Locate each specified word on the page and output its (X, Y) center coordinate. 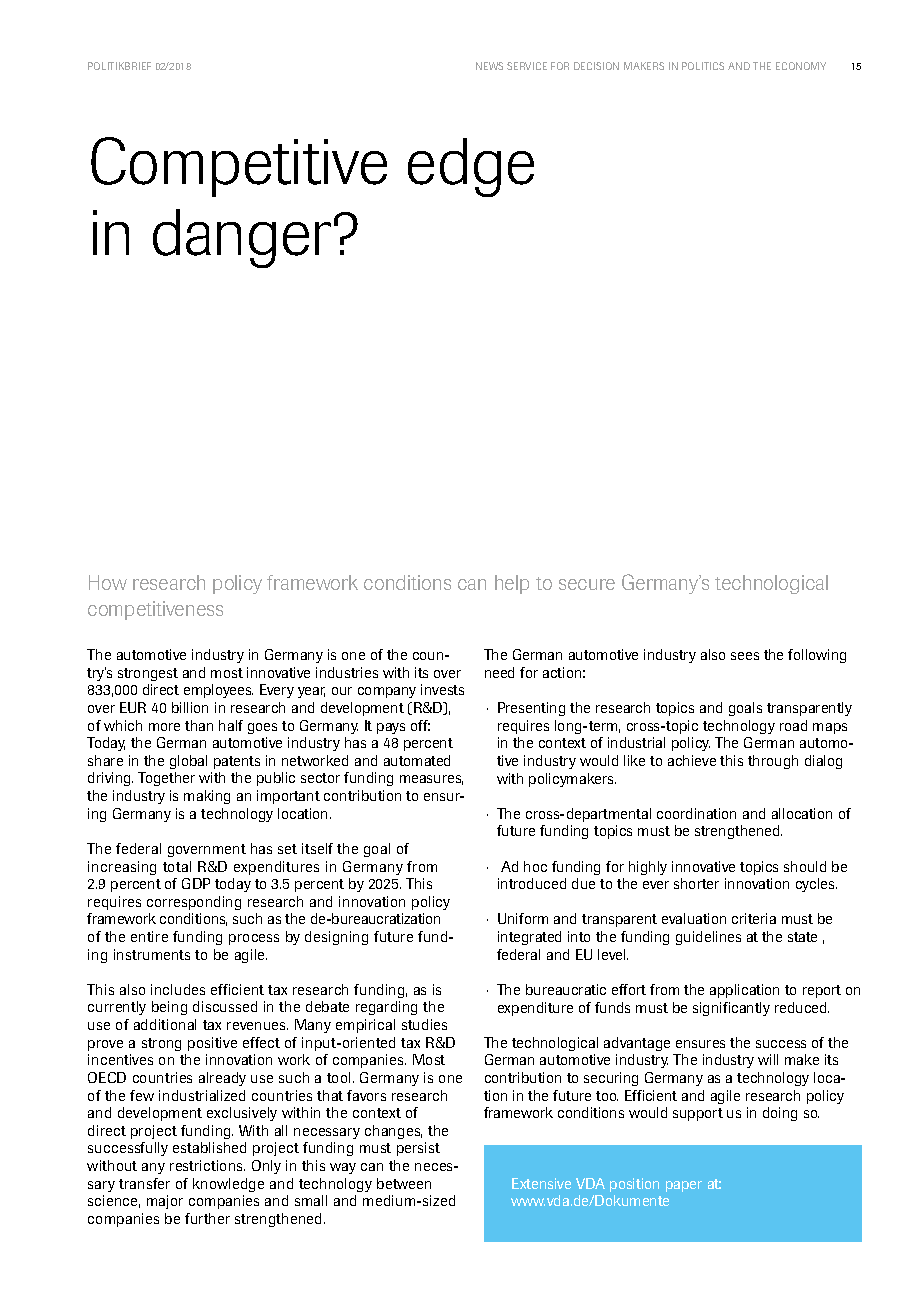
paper (684, 1186)
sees (745, 656)
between (404, 1183)
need (499, 672)
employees (218, 691)
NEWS (489, 66)
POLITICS (703, 66)
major (165, 1202)
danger (242, 238)
